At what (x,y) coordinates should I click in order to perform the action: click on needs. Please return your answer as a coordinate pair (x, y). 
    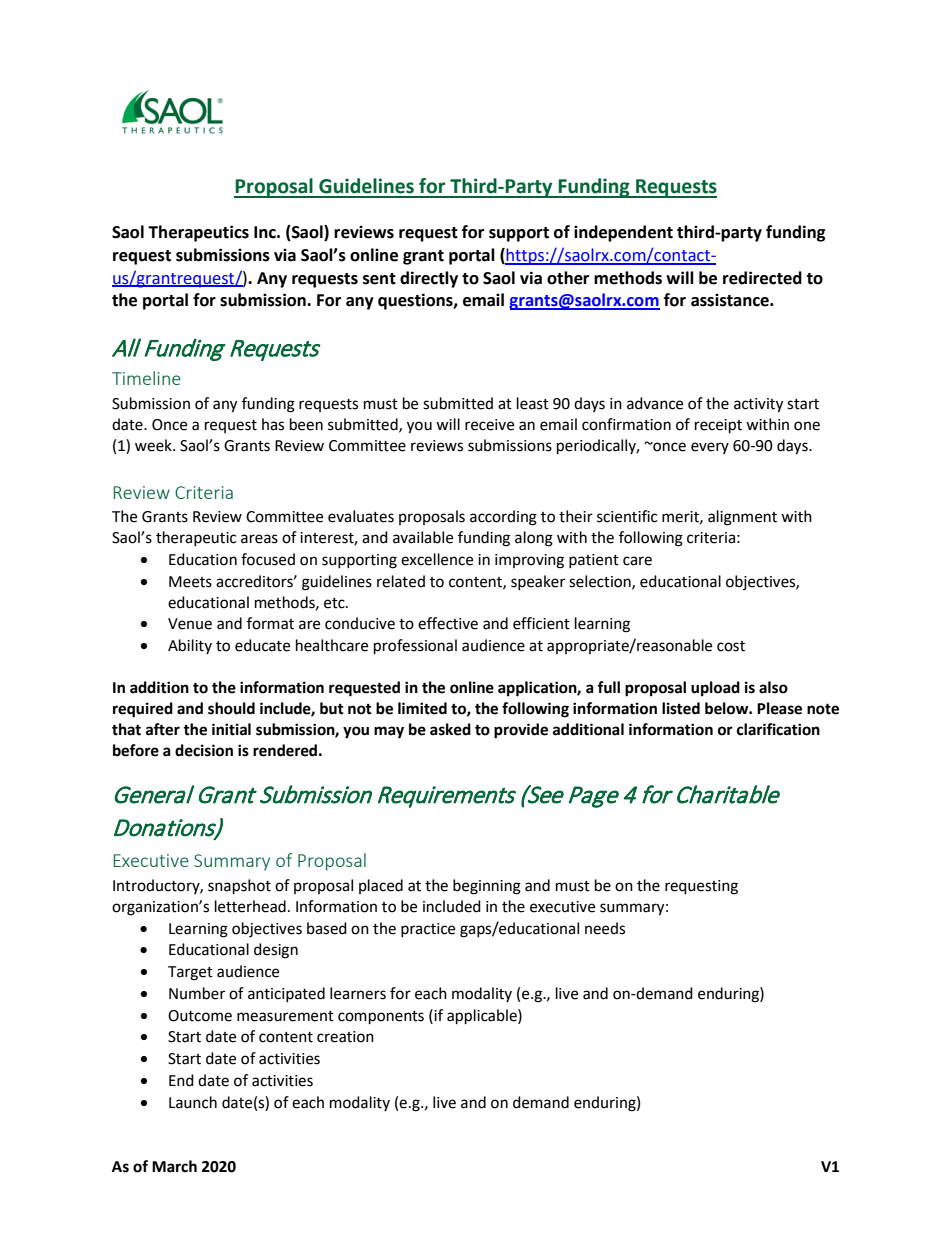
    Looking at the image, I should click on (605, 928).
